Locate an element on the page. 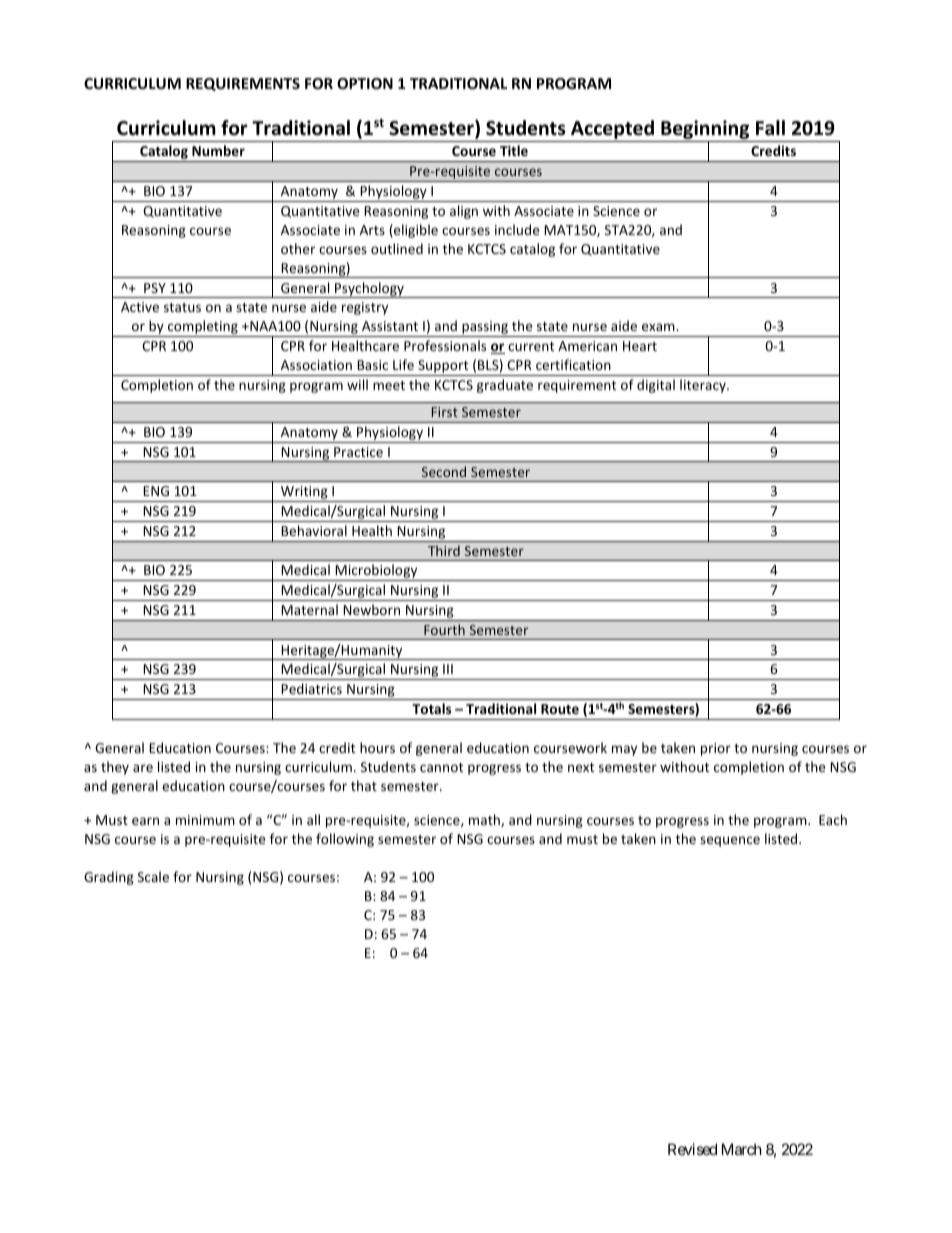  Grading is located at coordinates (109, 878).
